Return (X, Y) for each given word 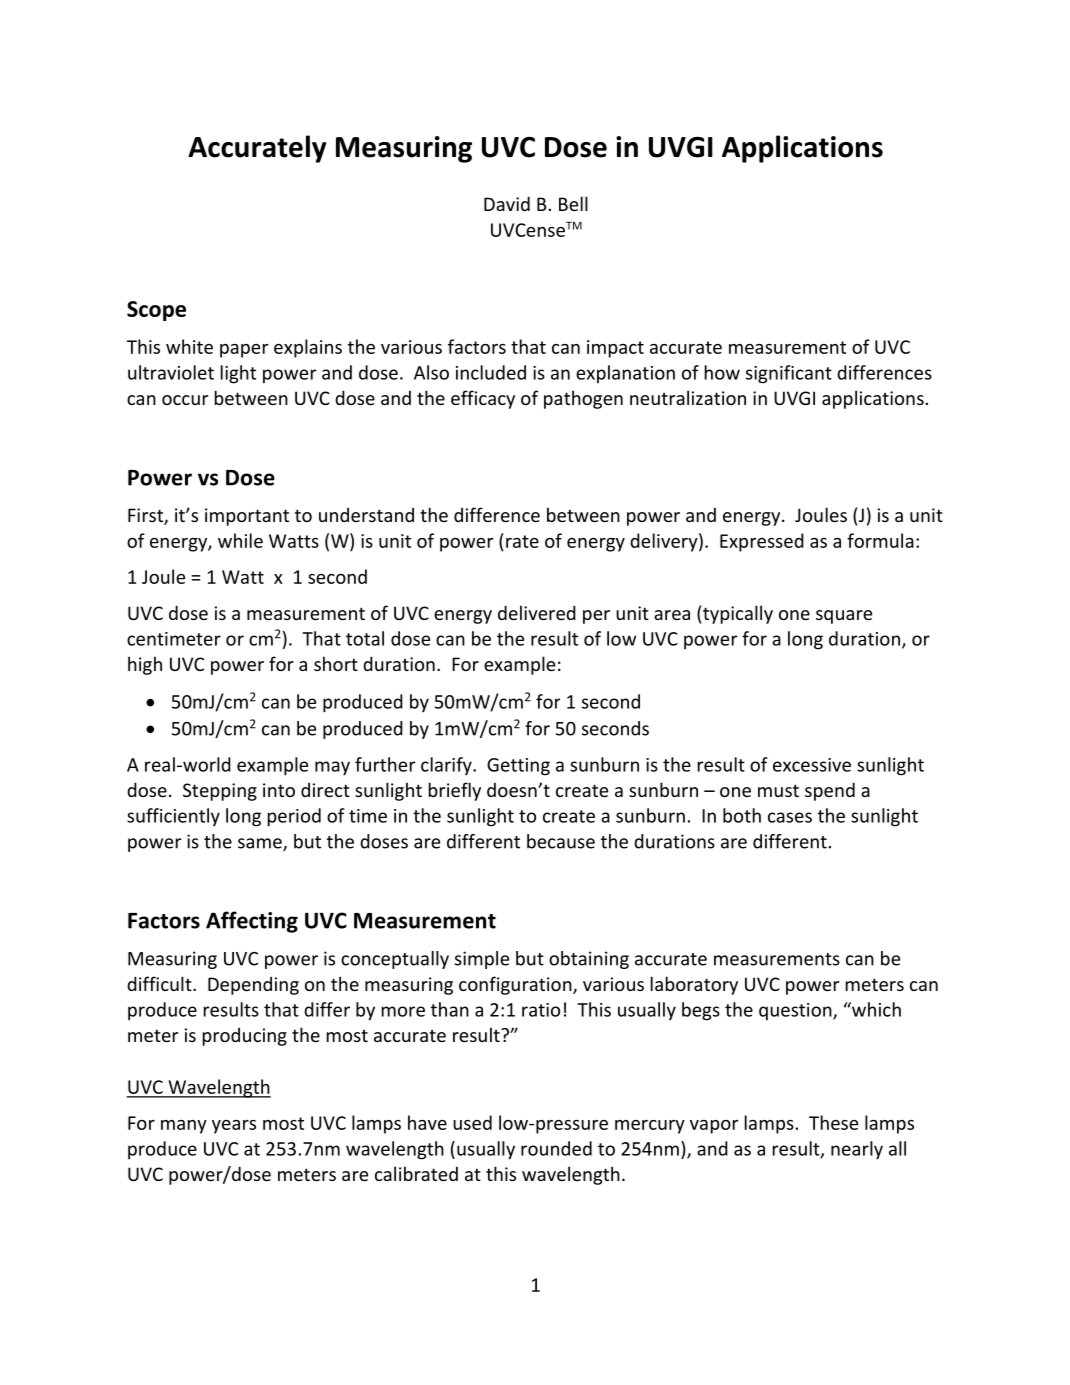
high (145, 665)
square (844, 617)
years (234, 1127)
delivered (537, 612)
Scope (156, 311)
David (507, 203)
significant (789, 374)
